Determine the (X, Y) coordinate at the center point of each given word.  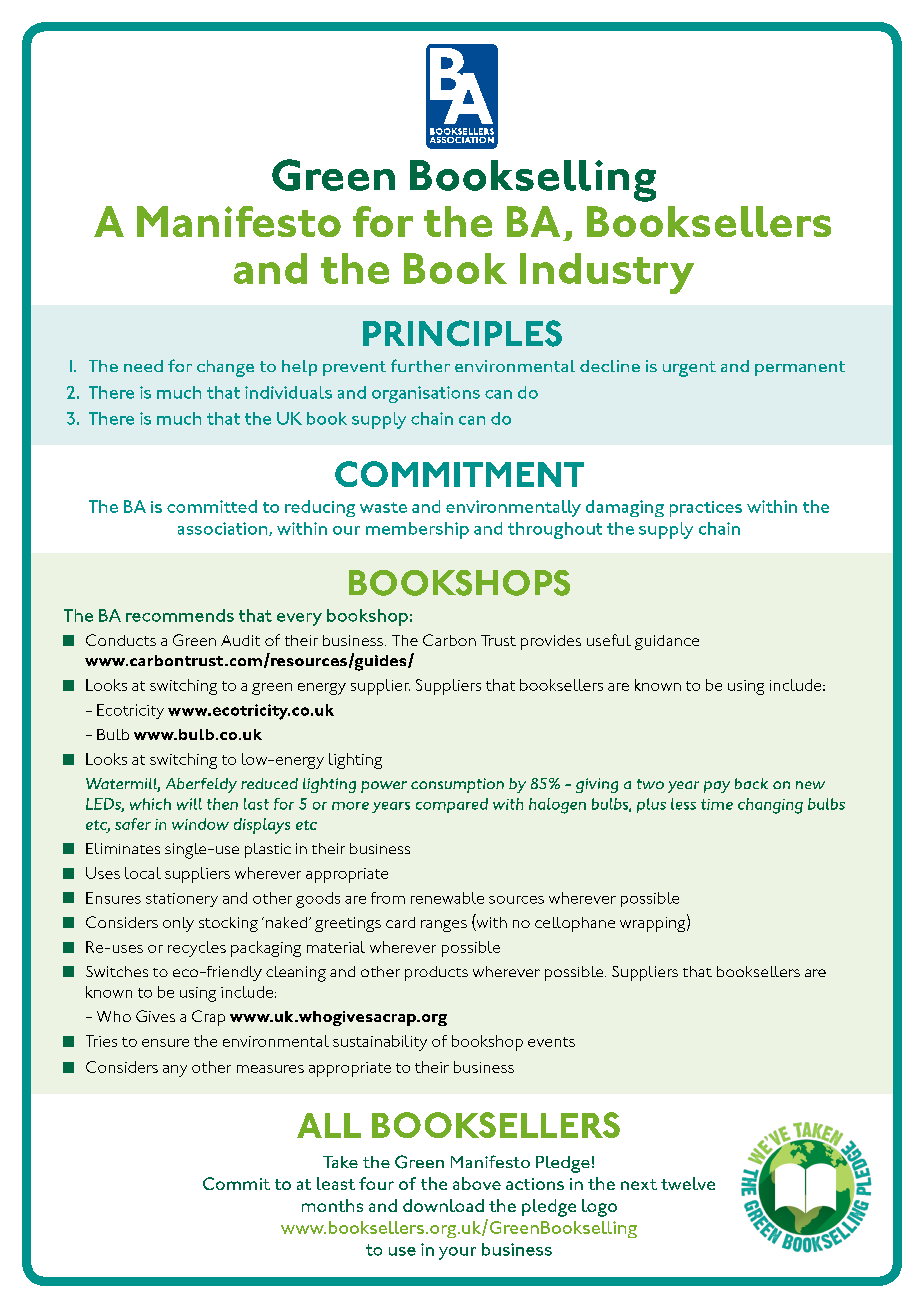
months (332, 1205)
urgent (689, 369)
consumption (457, 785)
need (143, 366)
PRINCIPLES (462, 333)
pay (717, 787)
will (189, 804)
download (443, 1205)
